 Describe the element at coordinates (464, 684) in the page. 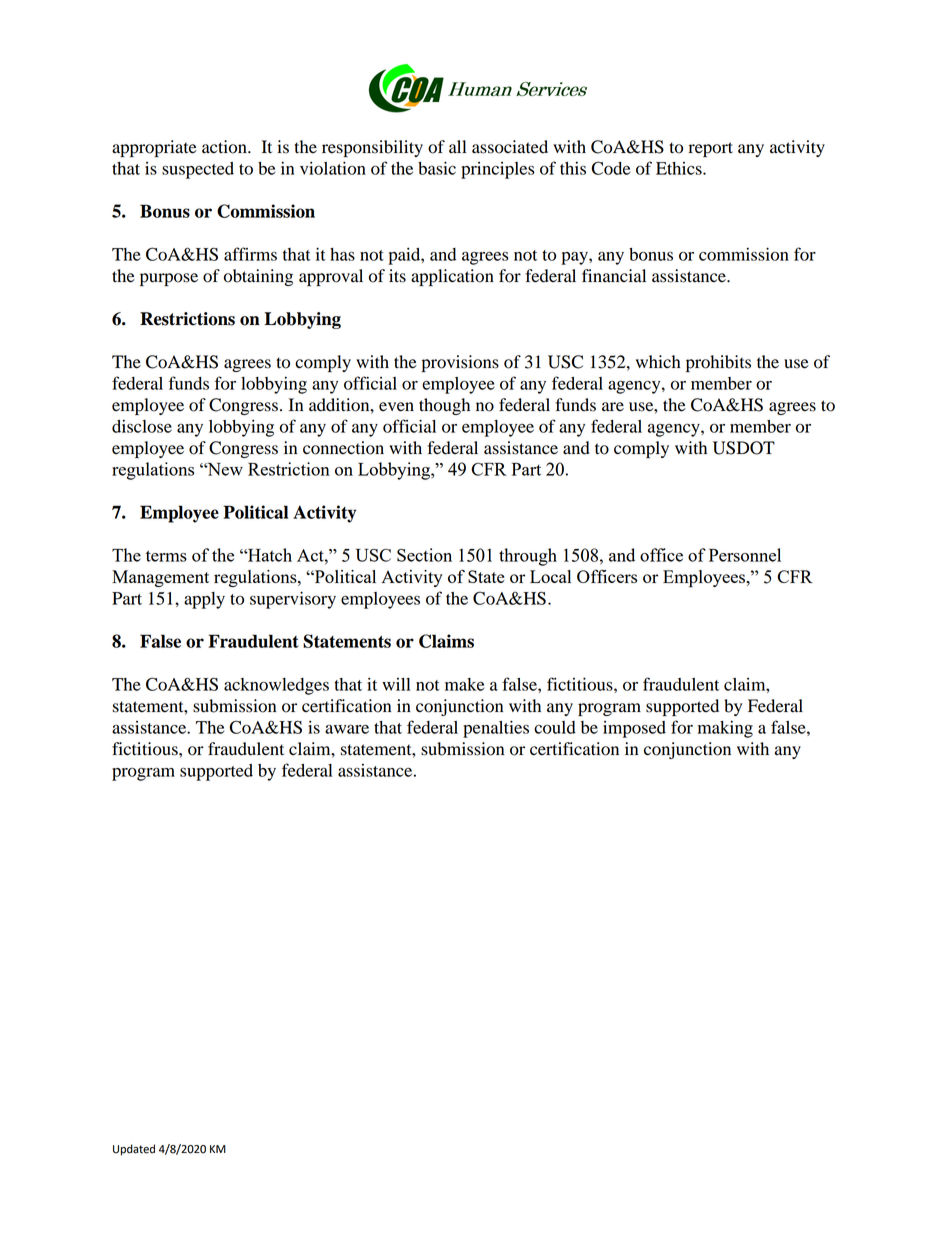

I see `make` at that location.
